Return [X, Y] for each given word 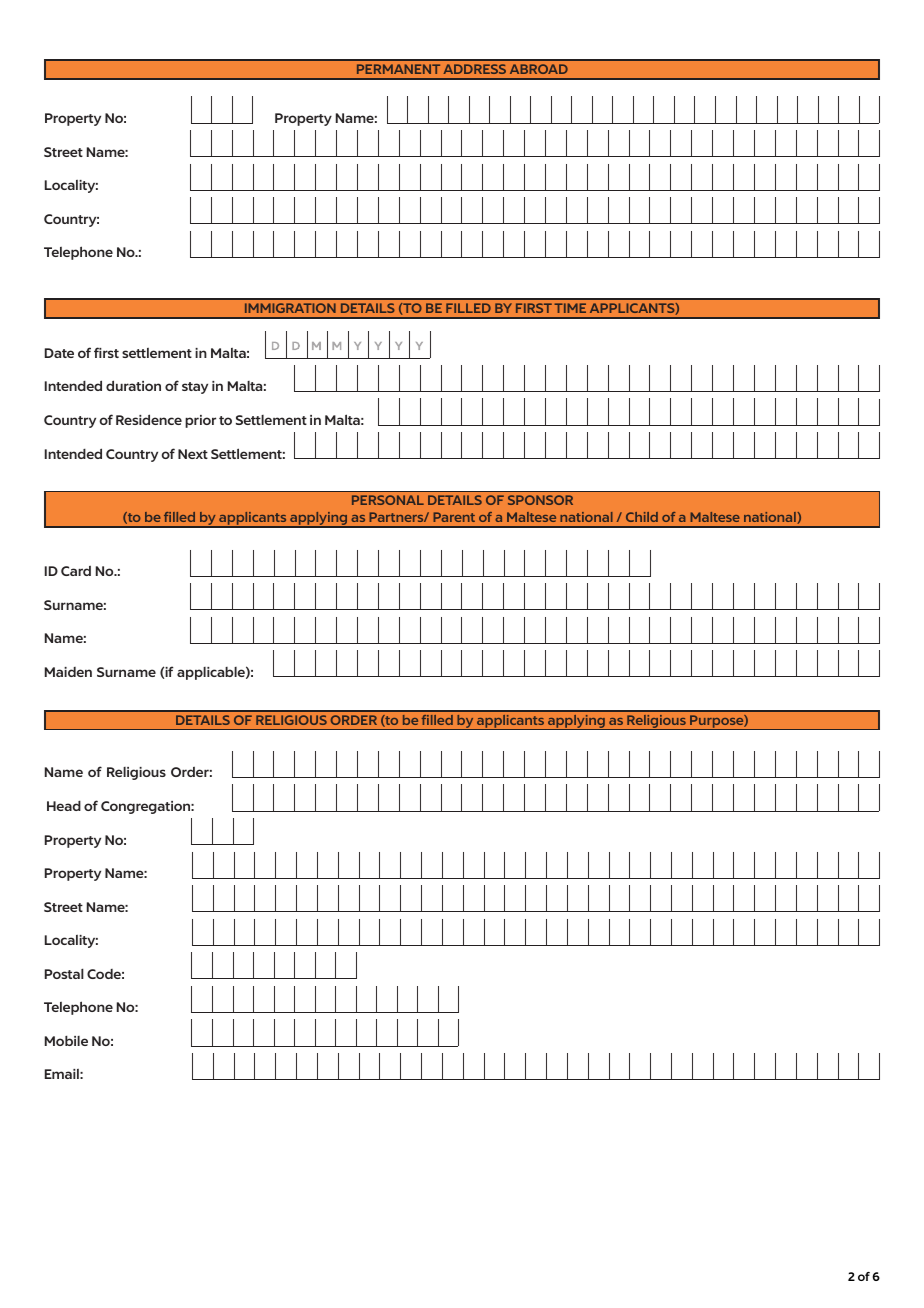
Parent [454, 517]
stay [195, 388]
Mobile [66, 1041]
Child [642, 517]
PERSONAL [388, 500]
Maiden [68, 672]
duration [133, 385]
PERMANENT [398, 69]
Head [64, 806]
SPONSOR [540, 500]
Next [193, 454]
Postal [64, 974]
